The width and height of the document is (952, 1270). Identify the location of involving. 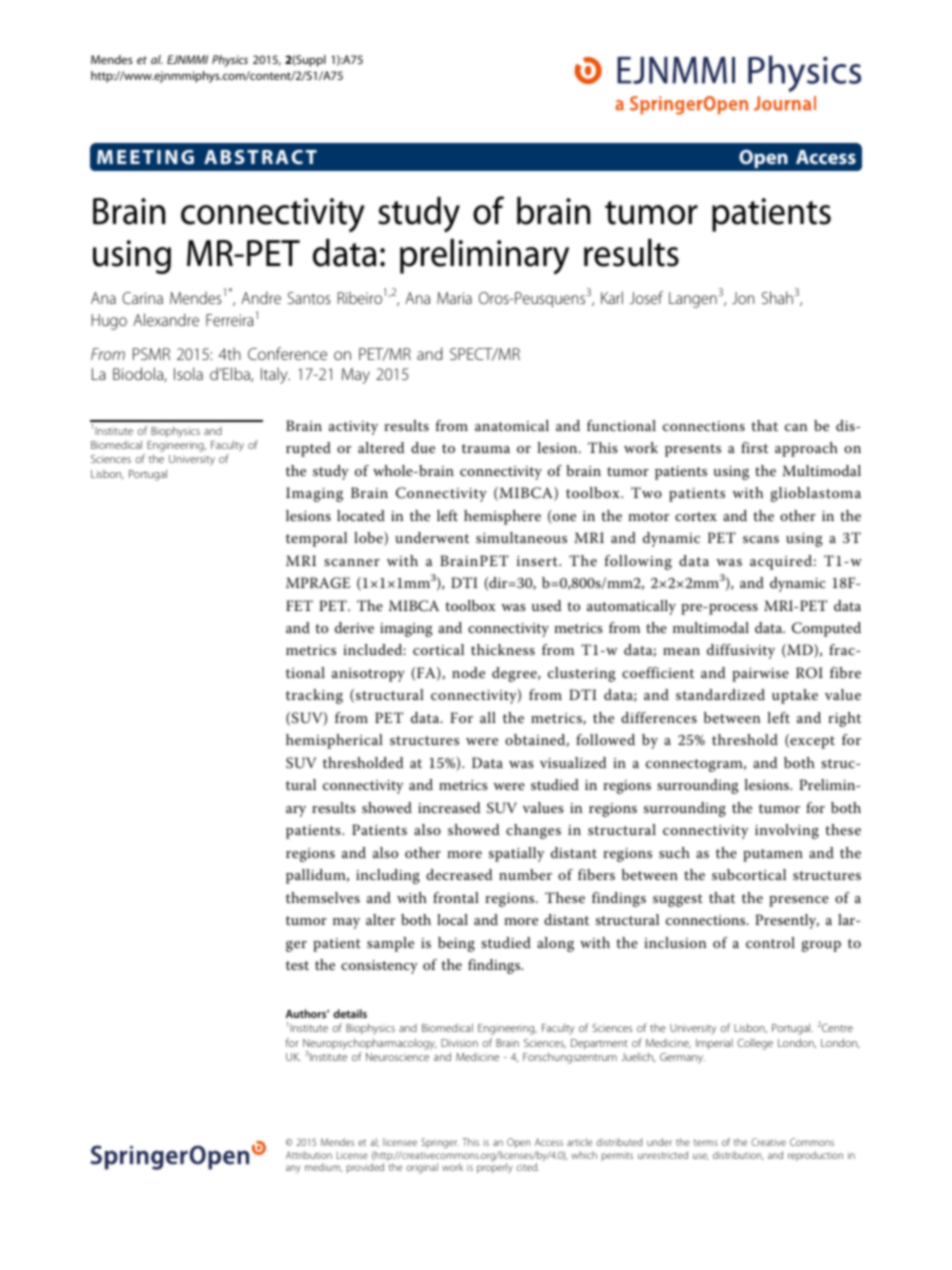
(787, 831).
